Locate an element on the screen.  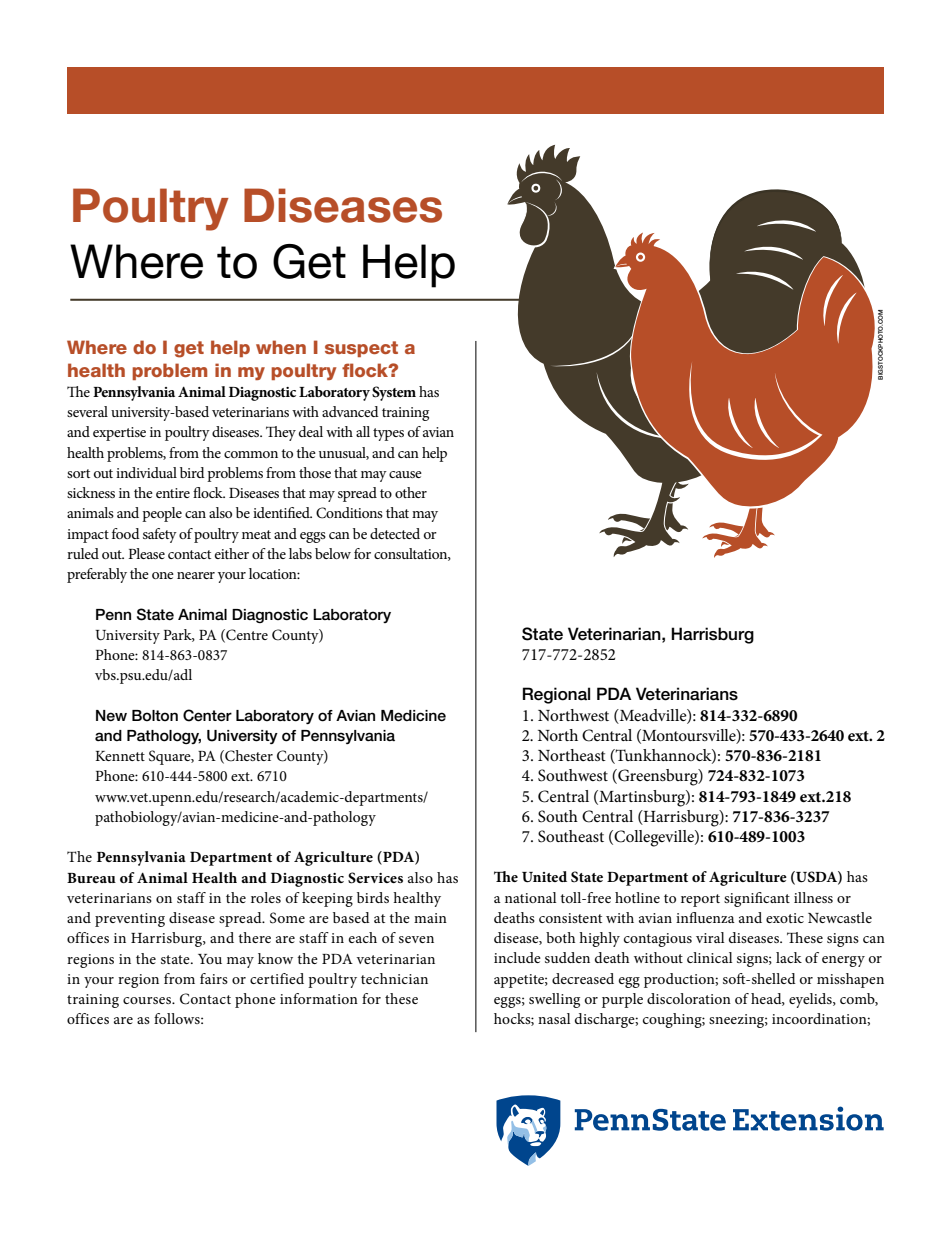
fairs is located at coordinates (214, 978).
